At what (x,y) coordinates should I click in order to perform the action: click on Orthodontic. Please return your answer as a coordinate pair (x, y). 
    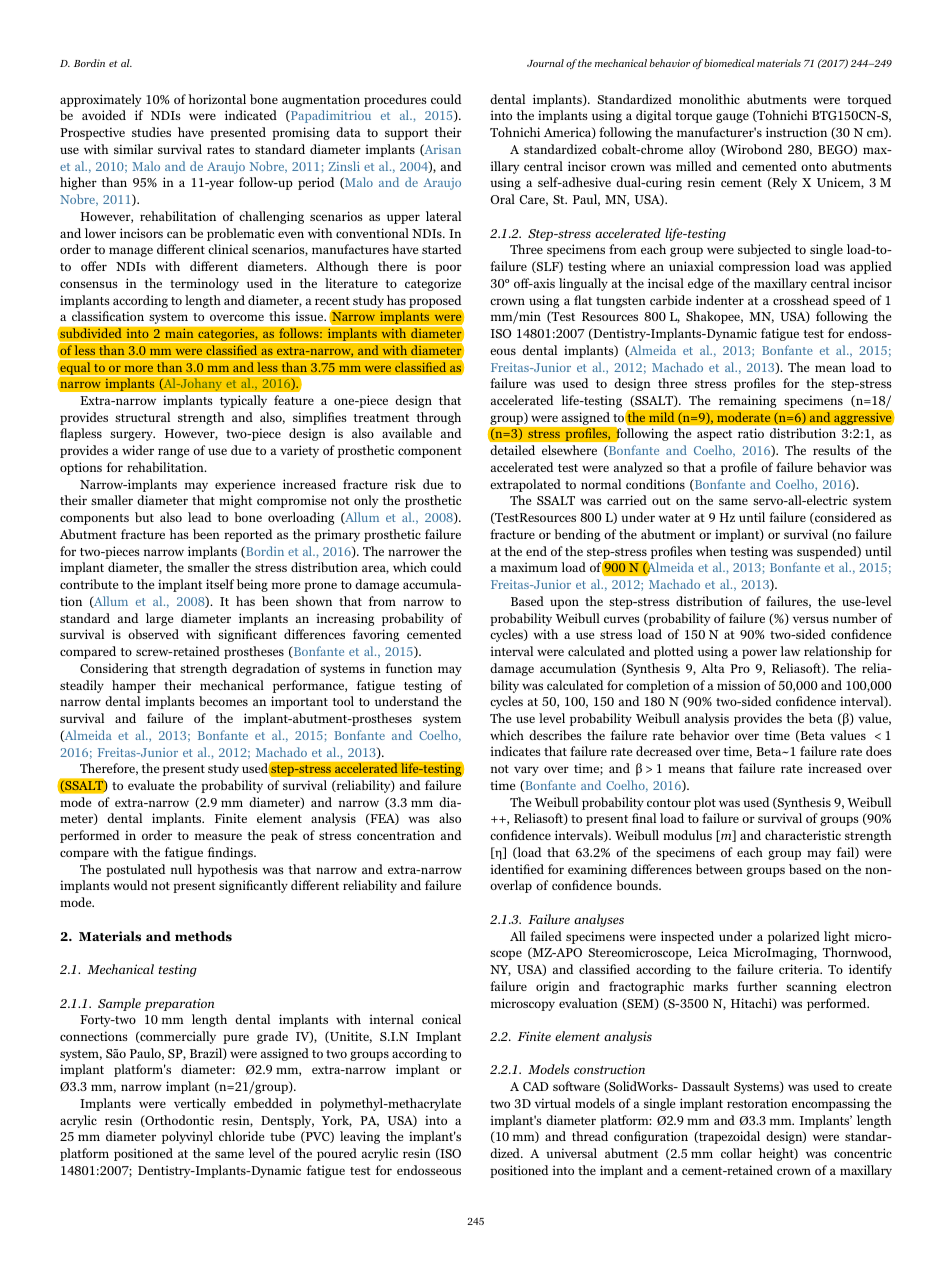
    Looking at the image, I should click on (178, 1121).
